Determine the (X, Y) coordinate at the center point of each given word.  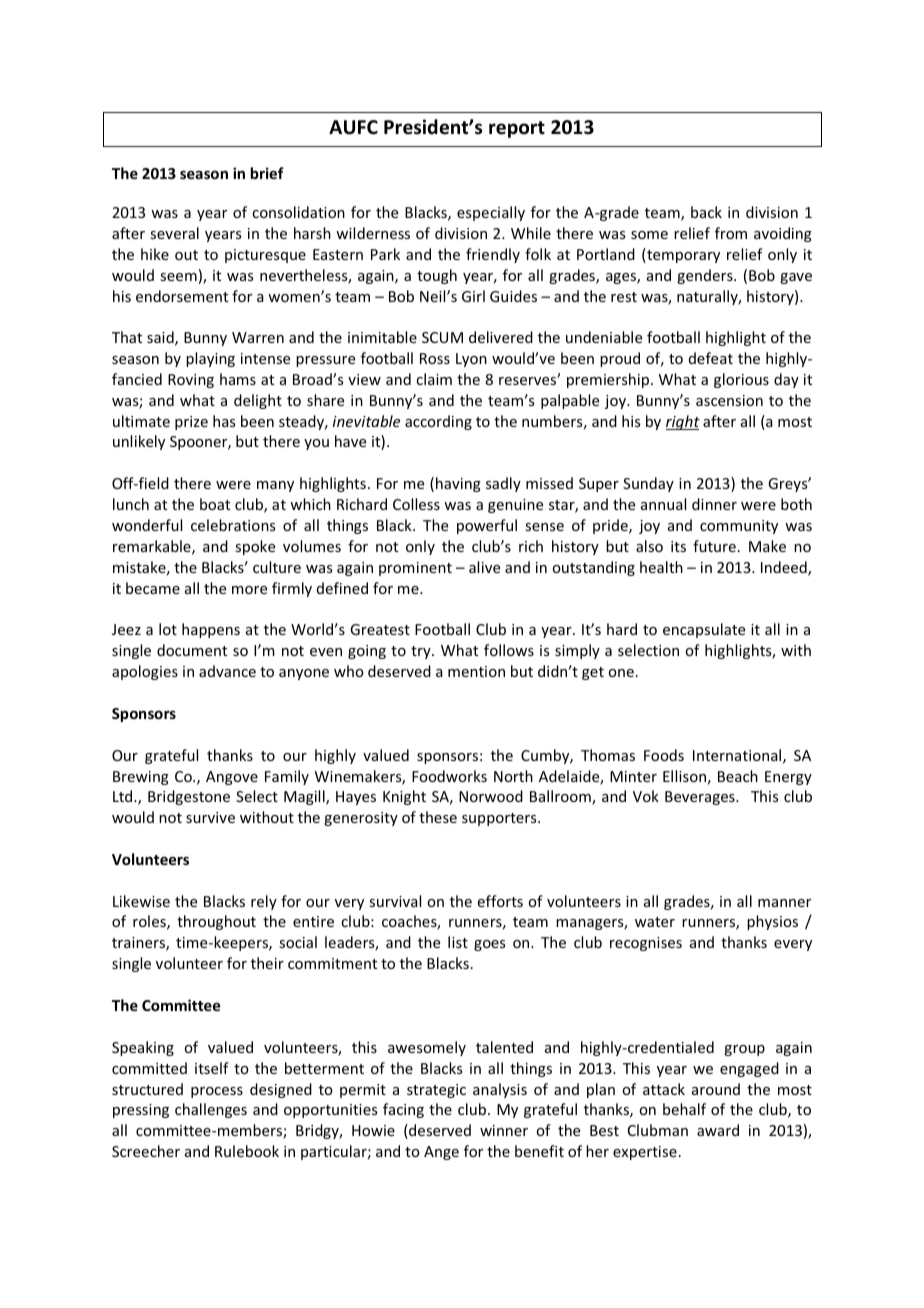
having (458, 484)
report (517, 129)
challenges (211, 1110)
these (438, 817)
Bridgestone (189, 797)
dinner (714, 504)
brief (267, 173)
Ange (441, 1153)
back (706, 212)
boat (215, 504)
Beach (738, 776)
